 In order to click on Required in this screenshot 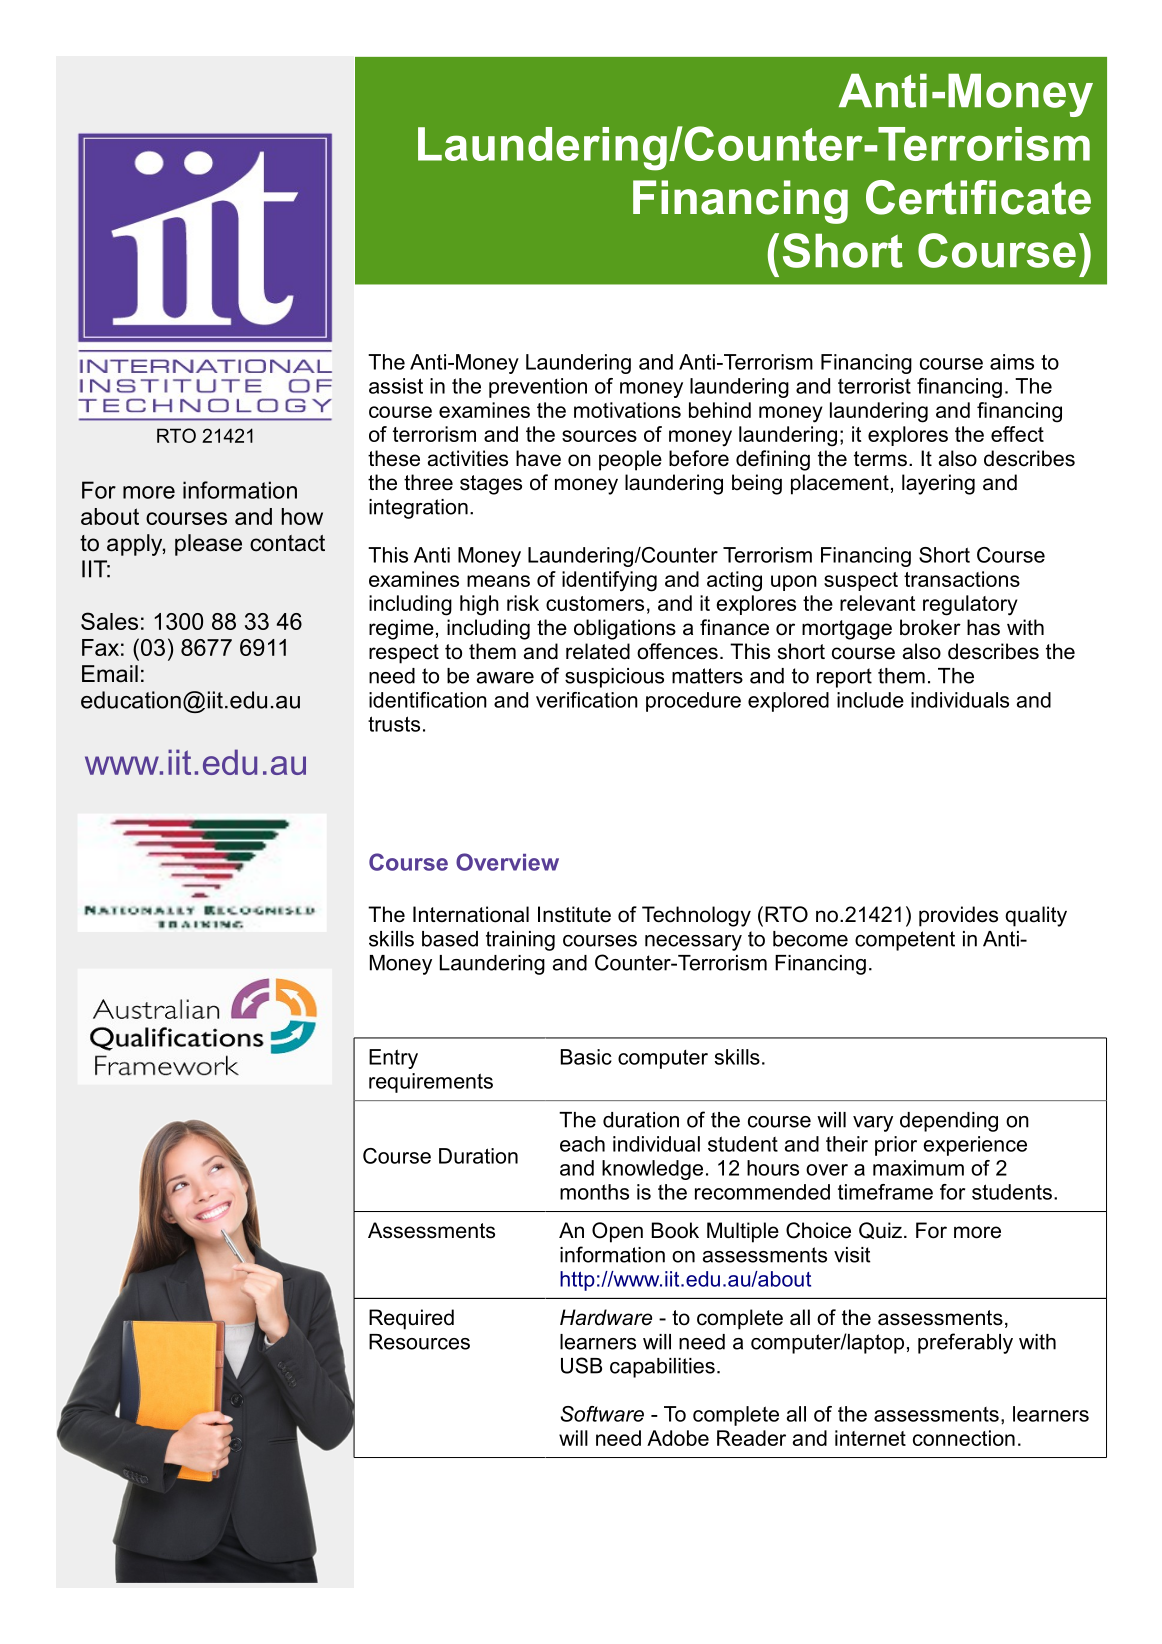, I will do `click(411, 1319)`.
